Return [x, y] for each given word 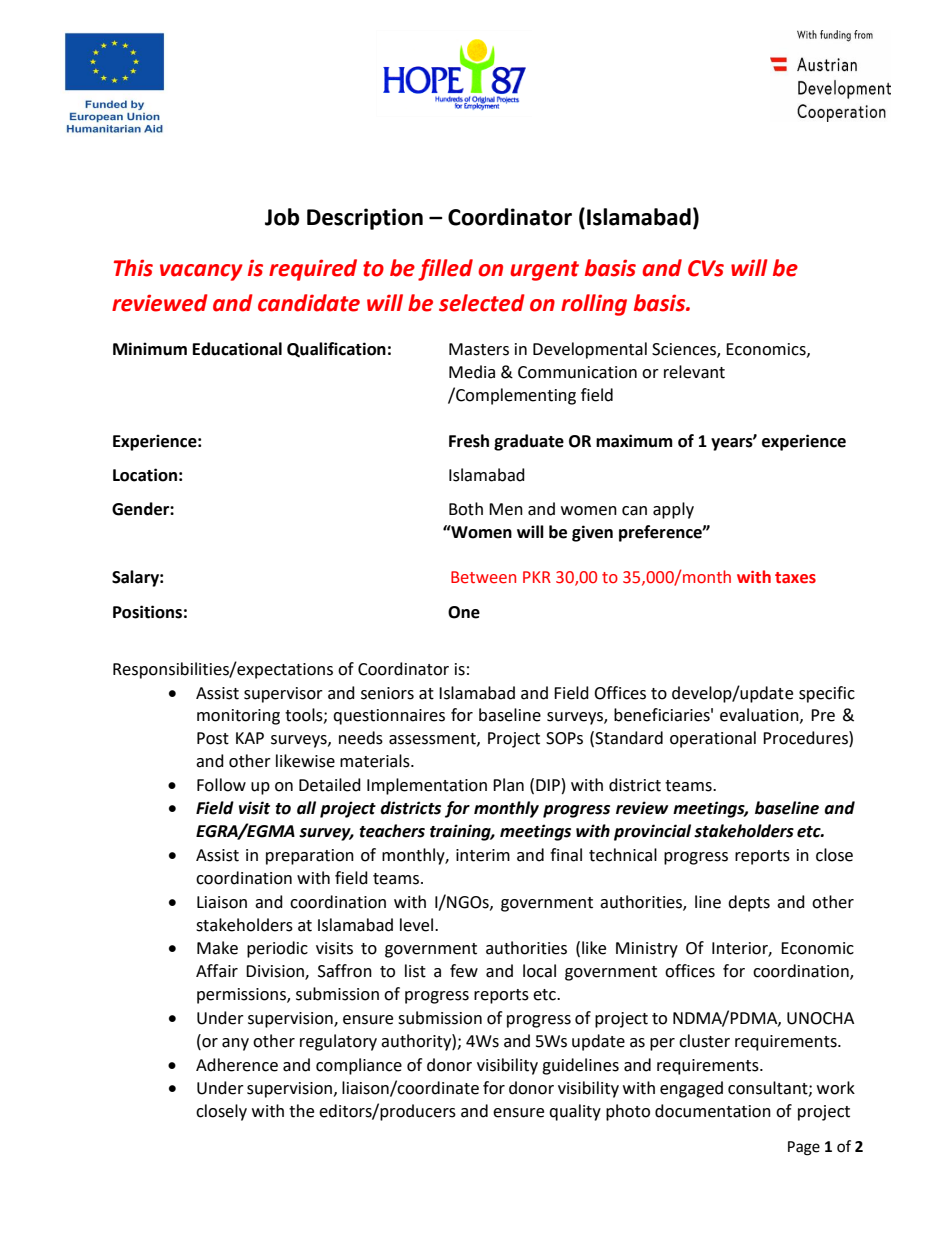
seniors [387, 693]
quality [575, 1112]
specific [827, 694]
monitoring [238, 717]
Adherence [237, 1065]
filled [445, 270]
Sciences [685, 350]
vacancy [201, 272]
